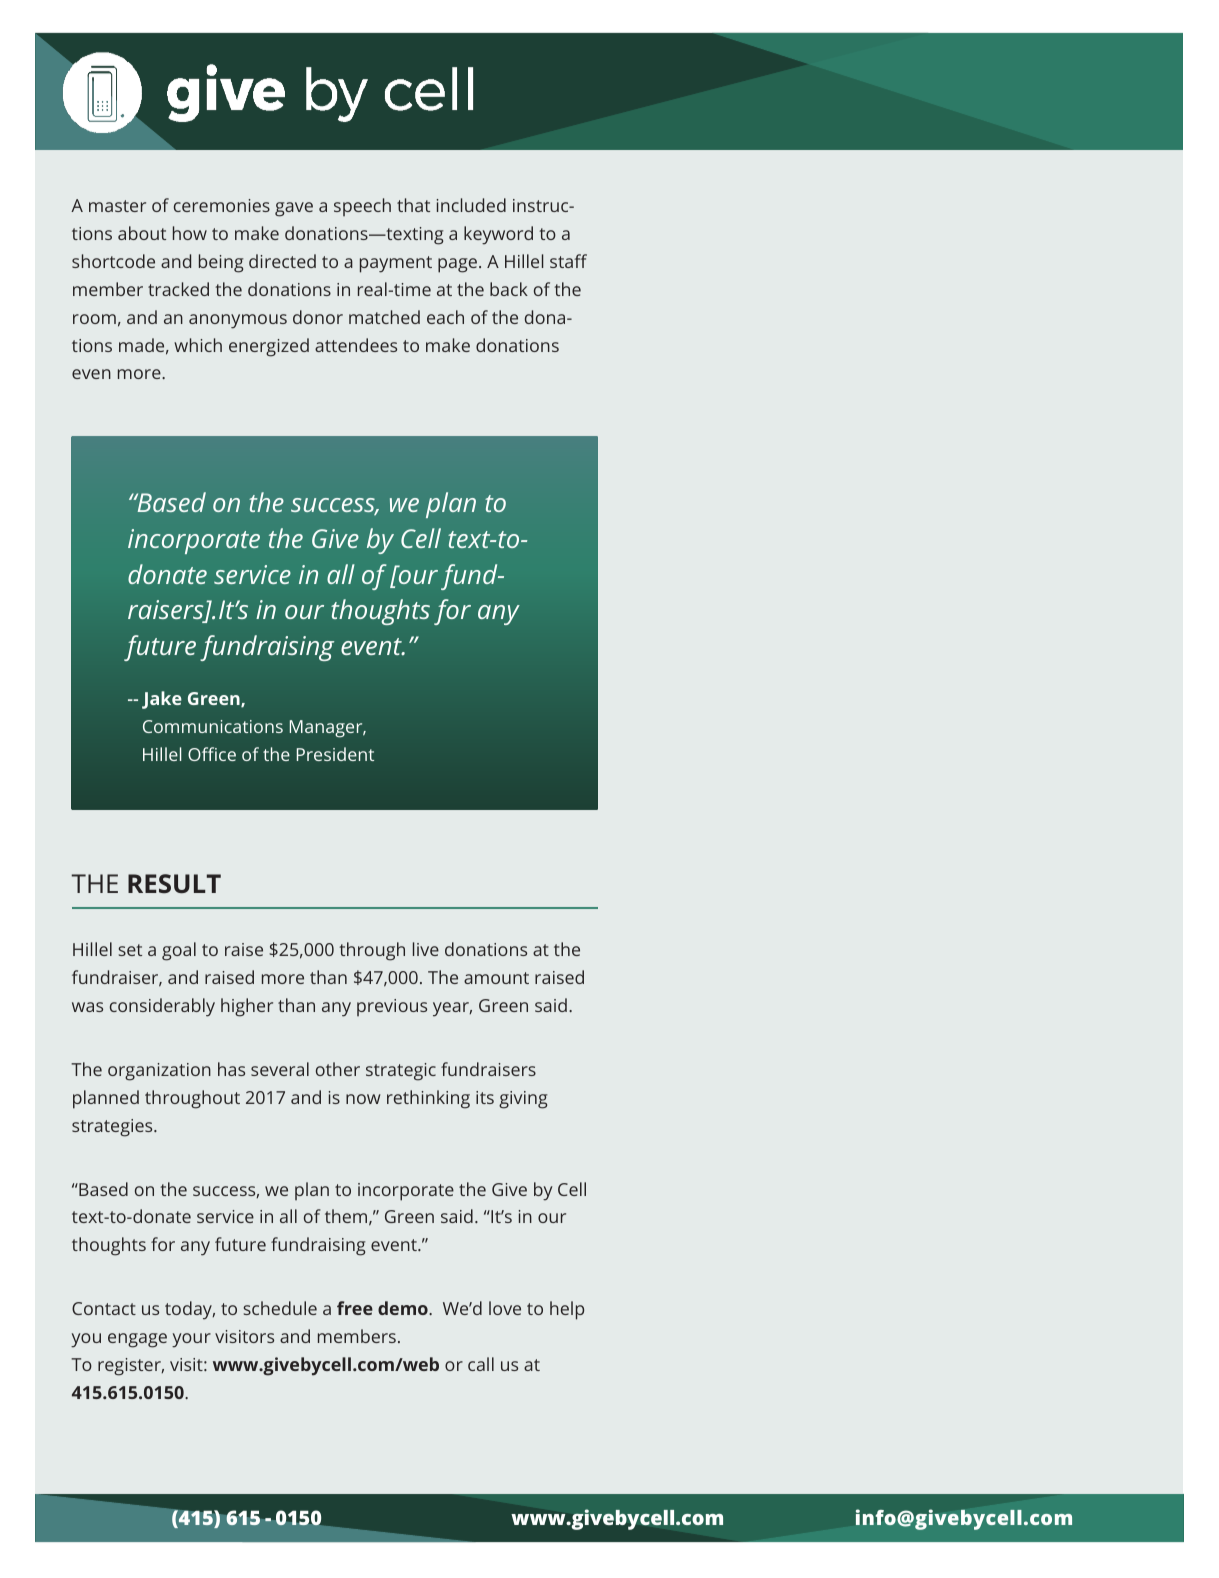  I want to click on live, so click(426, 949).
